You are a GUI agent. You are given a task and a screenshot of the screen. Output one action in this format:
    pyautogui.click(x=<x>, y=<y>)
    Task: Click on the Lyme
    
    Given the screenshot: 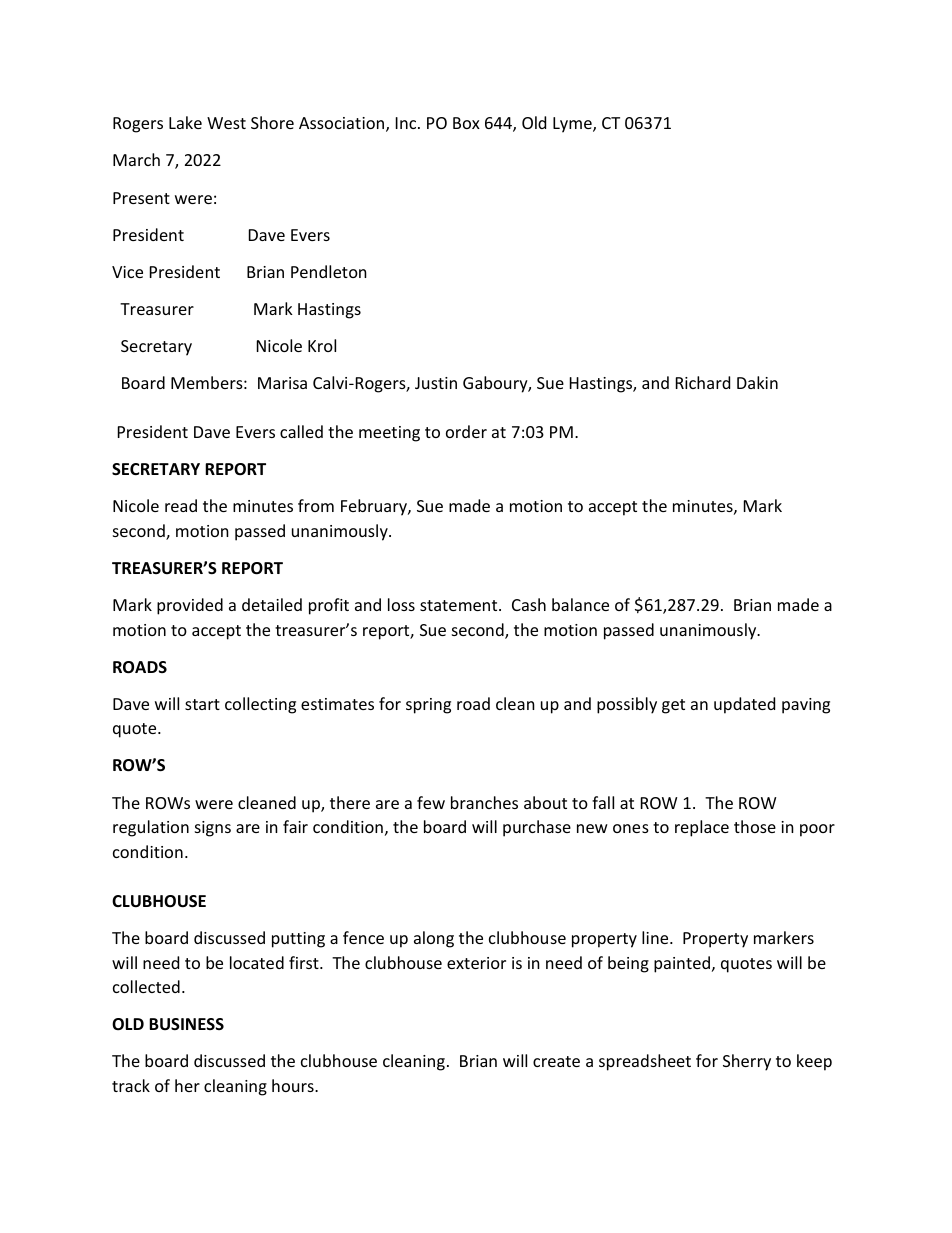 What is the action you would take?
    pyautogui.click(x=573, y=125)
